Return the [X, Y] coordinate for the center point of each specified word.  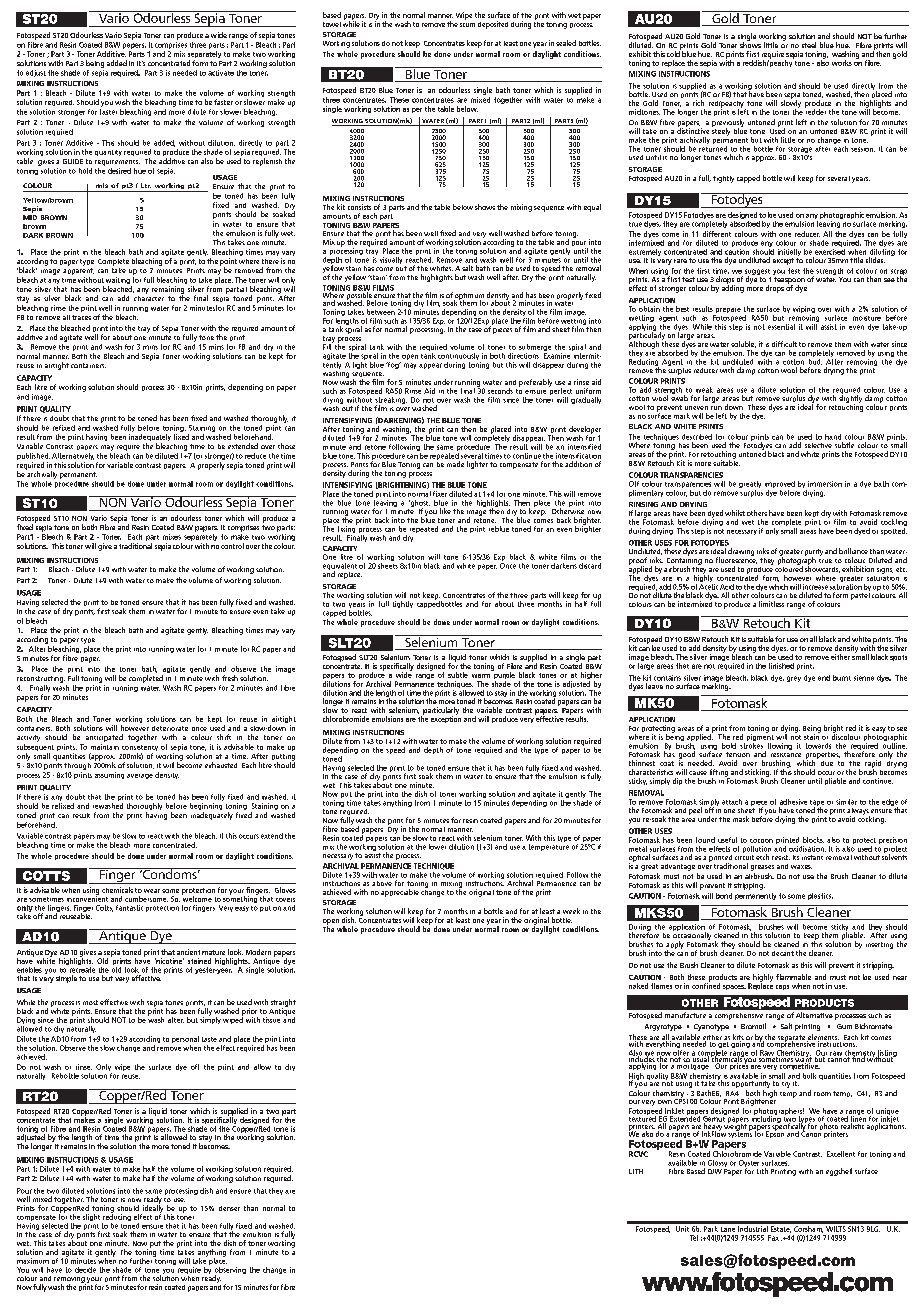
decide [85, 1270]
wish [122, 102]
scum [467, 25]
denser [229, 1208]
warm [481, 676]
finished [781, 666]
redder [815, 111]
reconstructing [41, 679]
